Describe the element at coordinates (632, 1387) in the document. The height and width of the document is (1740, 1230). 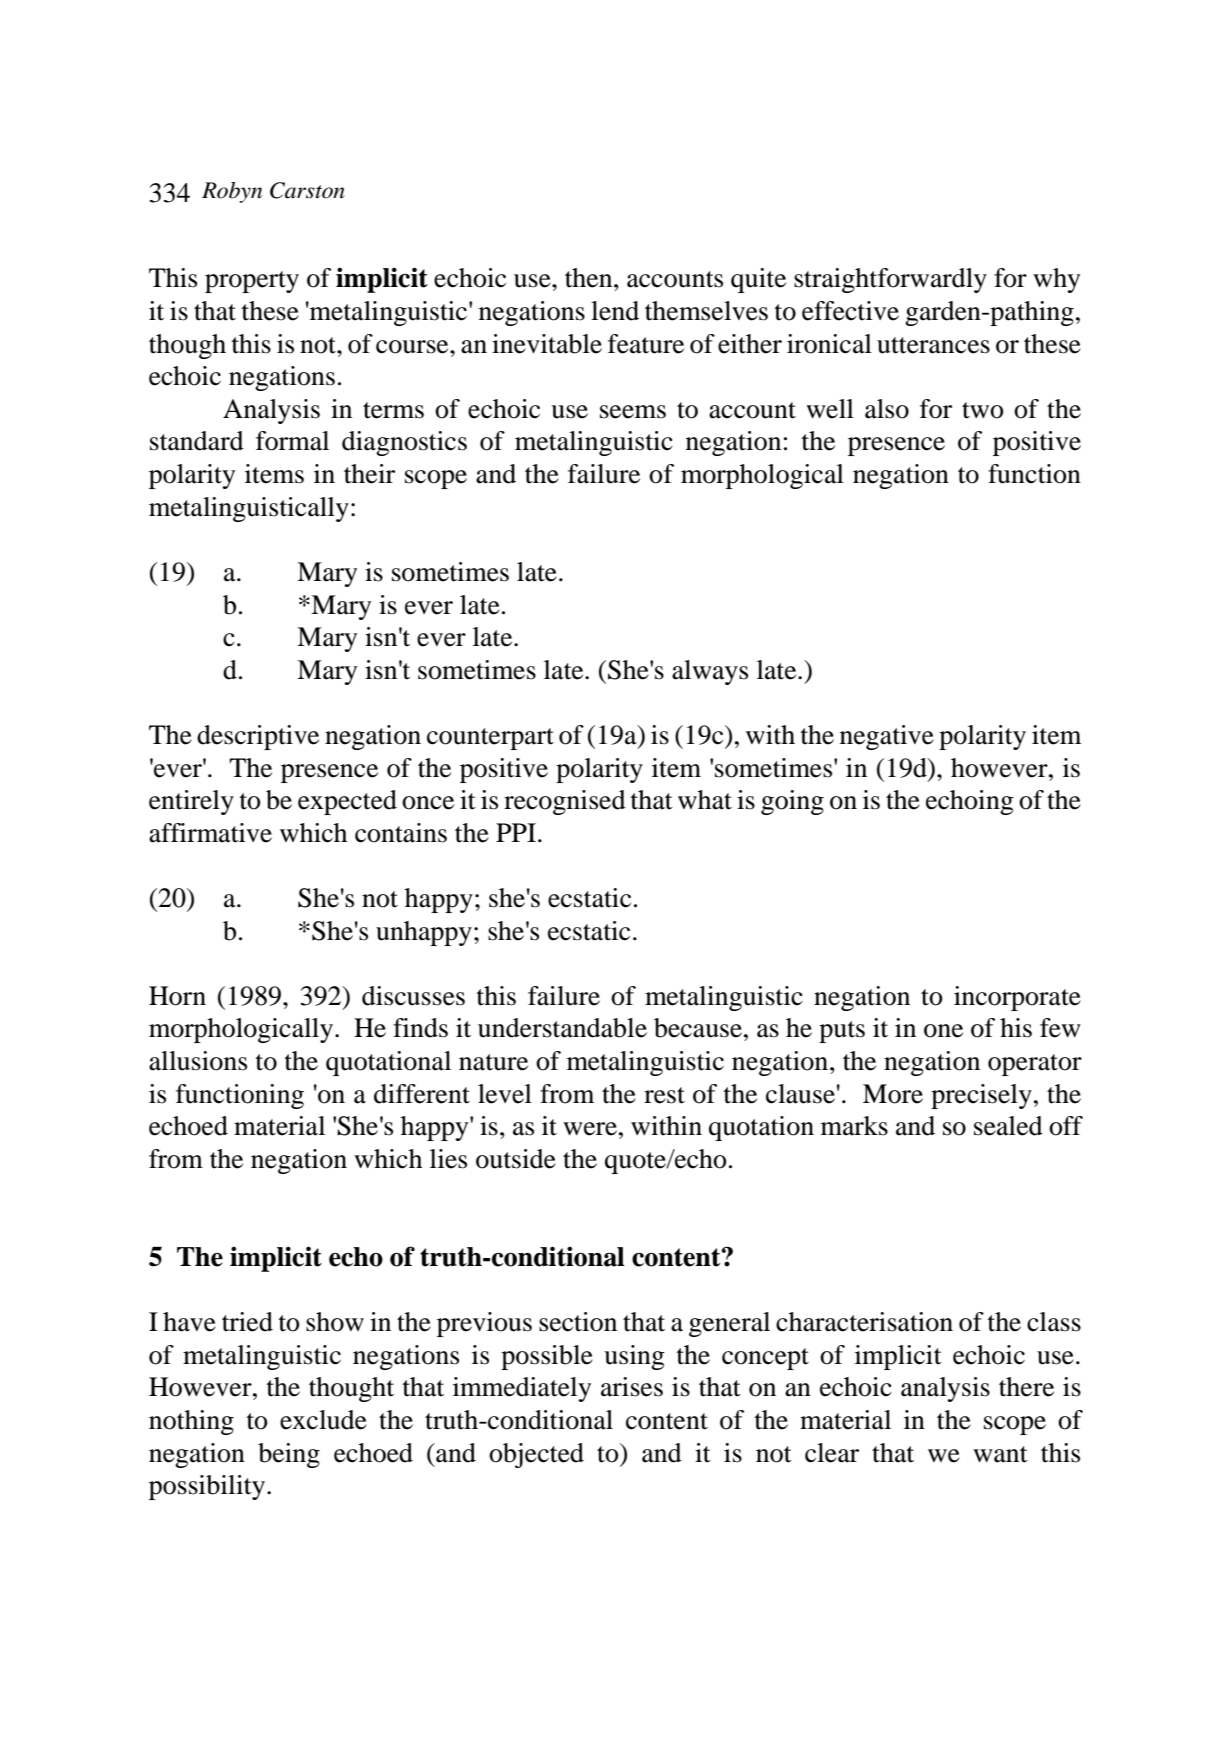
I see `arises` at that location.
